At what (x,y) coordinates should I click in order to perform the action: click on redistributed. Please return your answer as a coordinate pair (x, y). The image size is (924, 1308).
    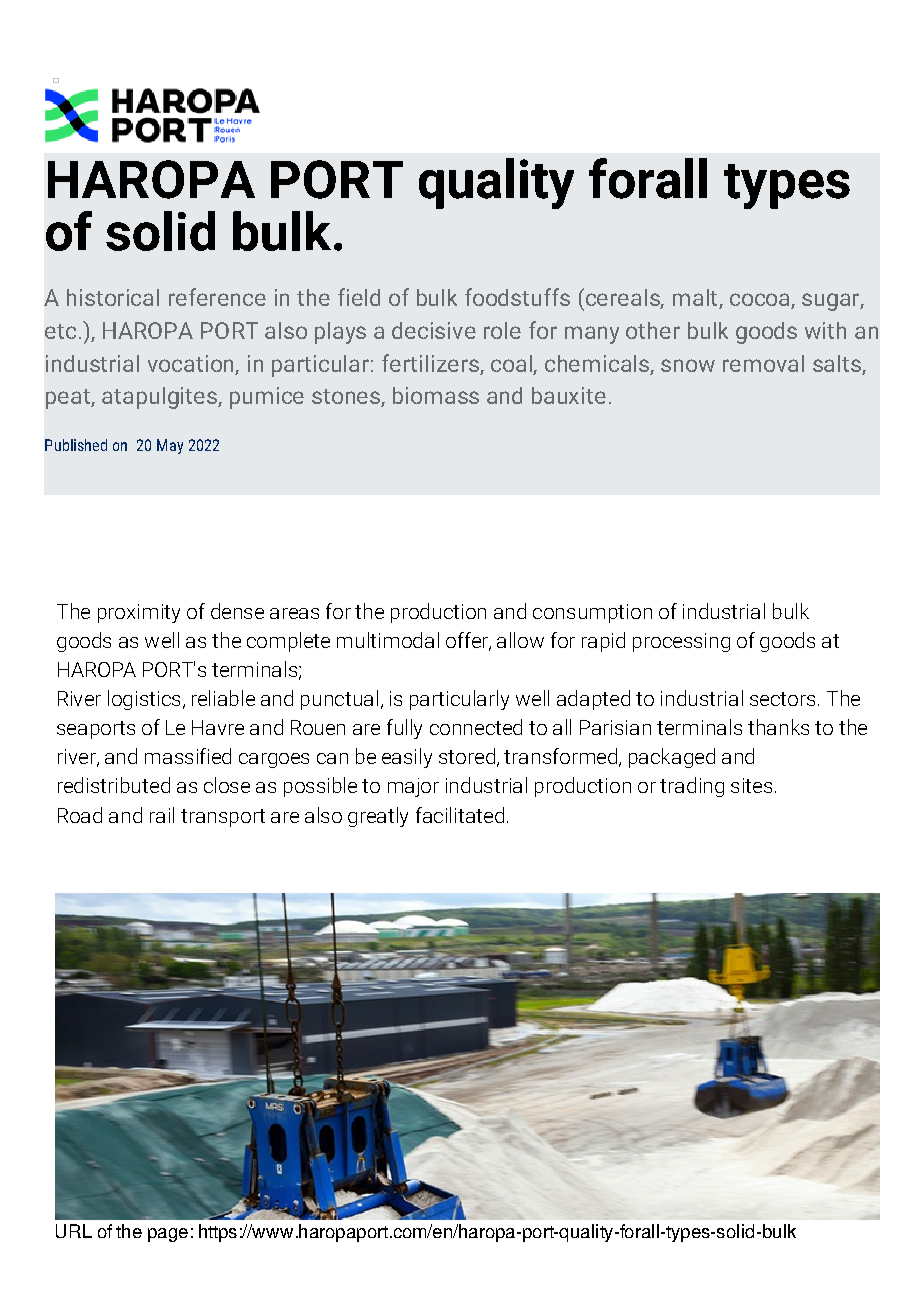
    Looking at the image, I should click on (114, 785).
